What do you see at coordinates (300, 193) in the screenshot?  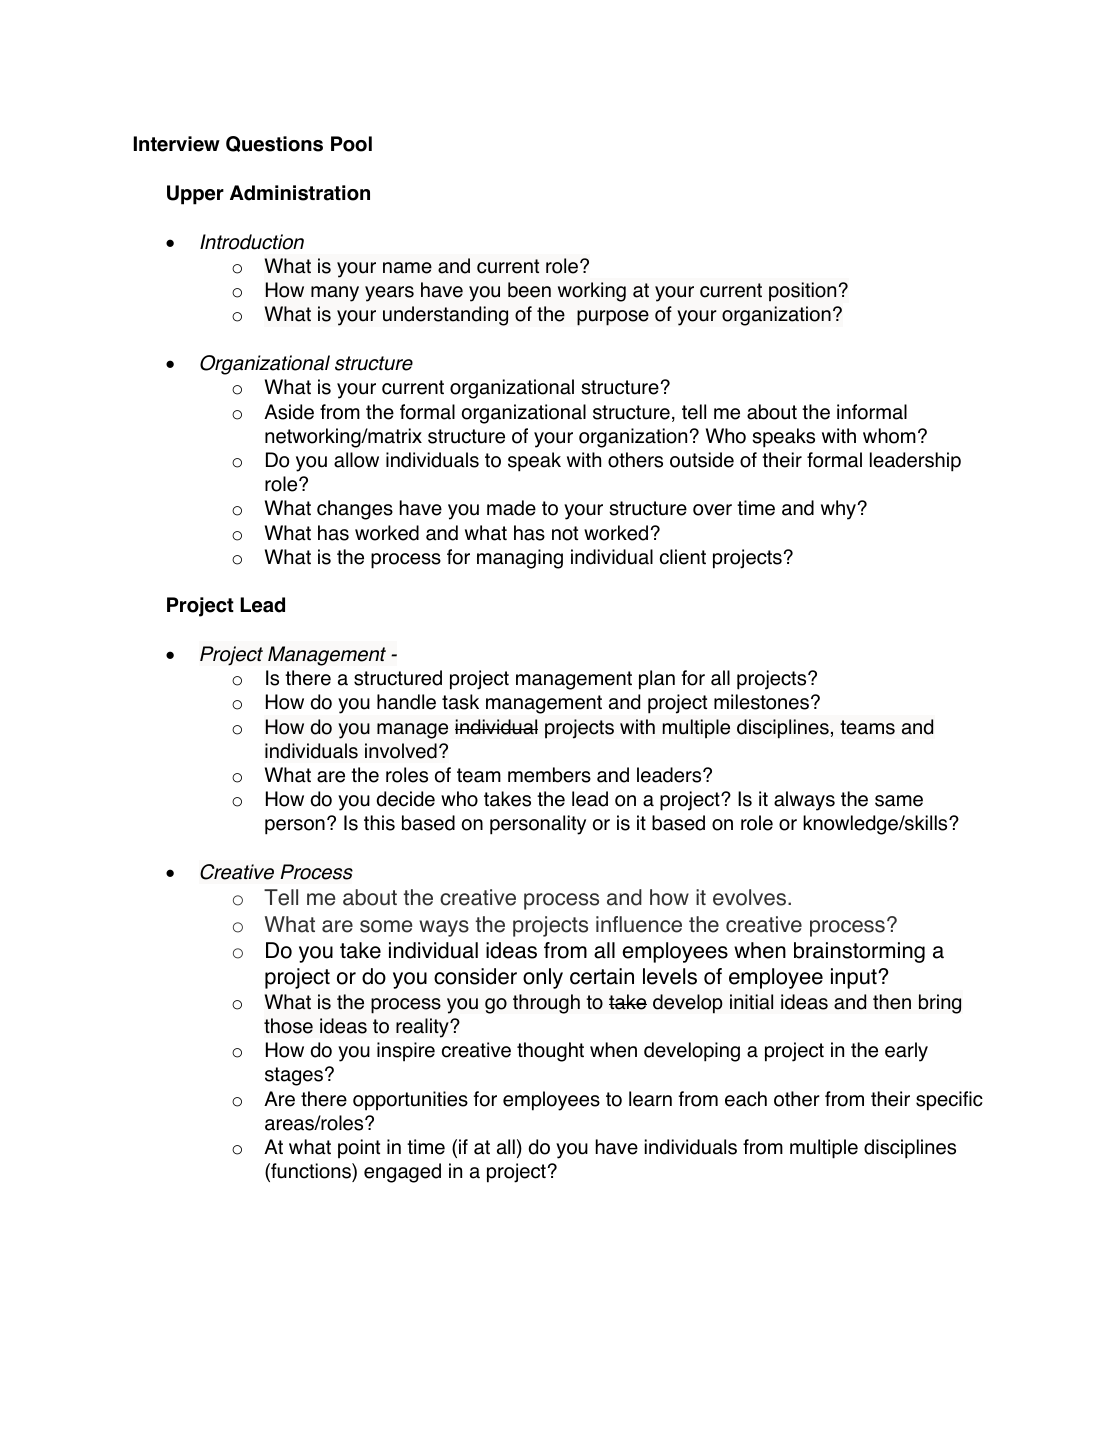 I see `Administration` at bounding box center [300, 193].
